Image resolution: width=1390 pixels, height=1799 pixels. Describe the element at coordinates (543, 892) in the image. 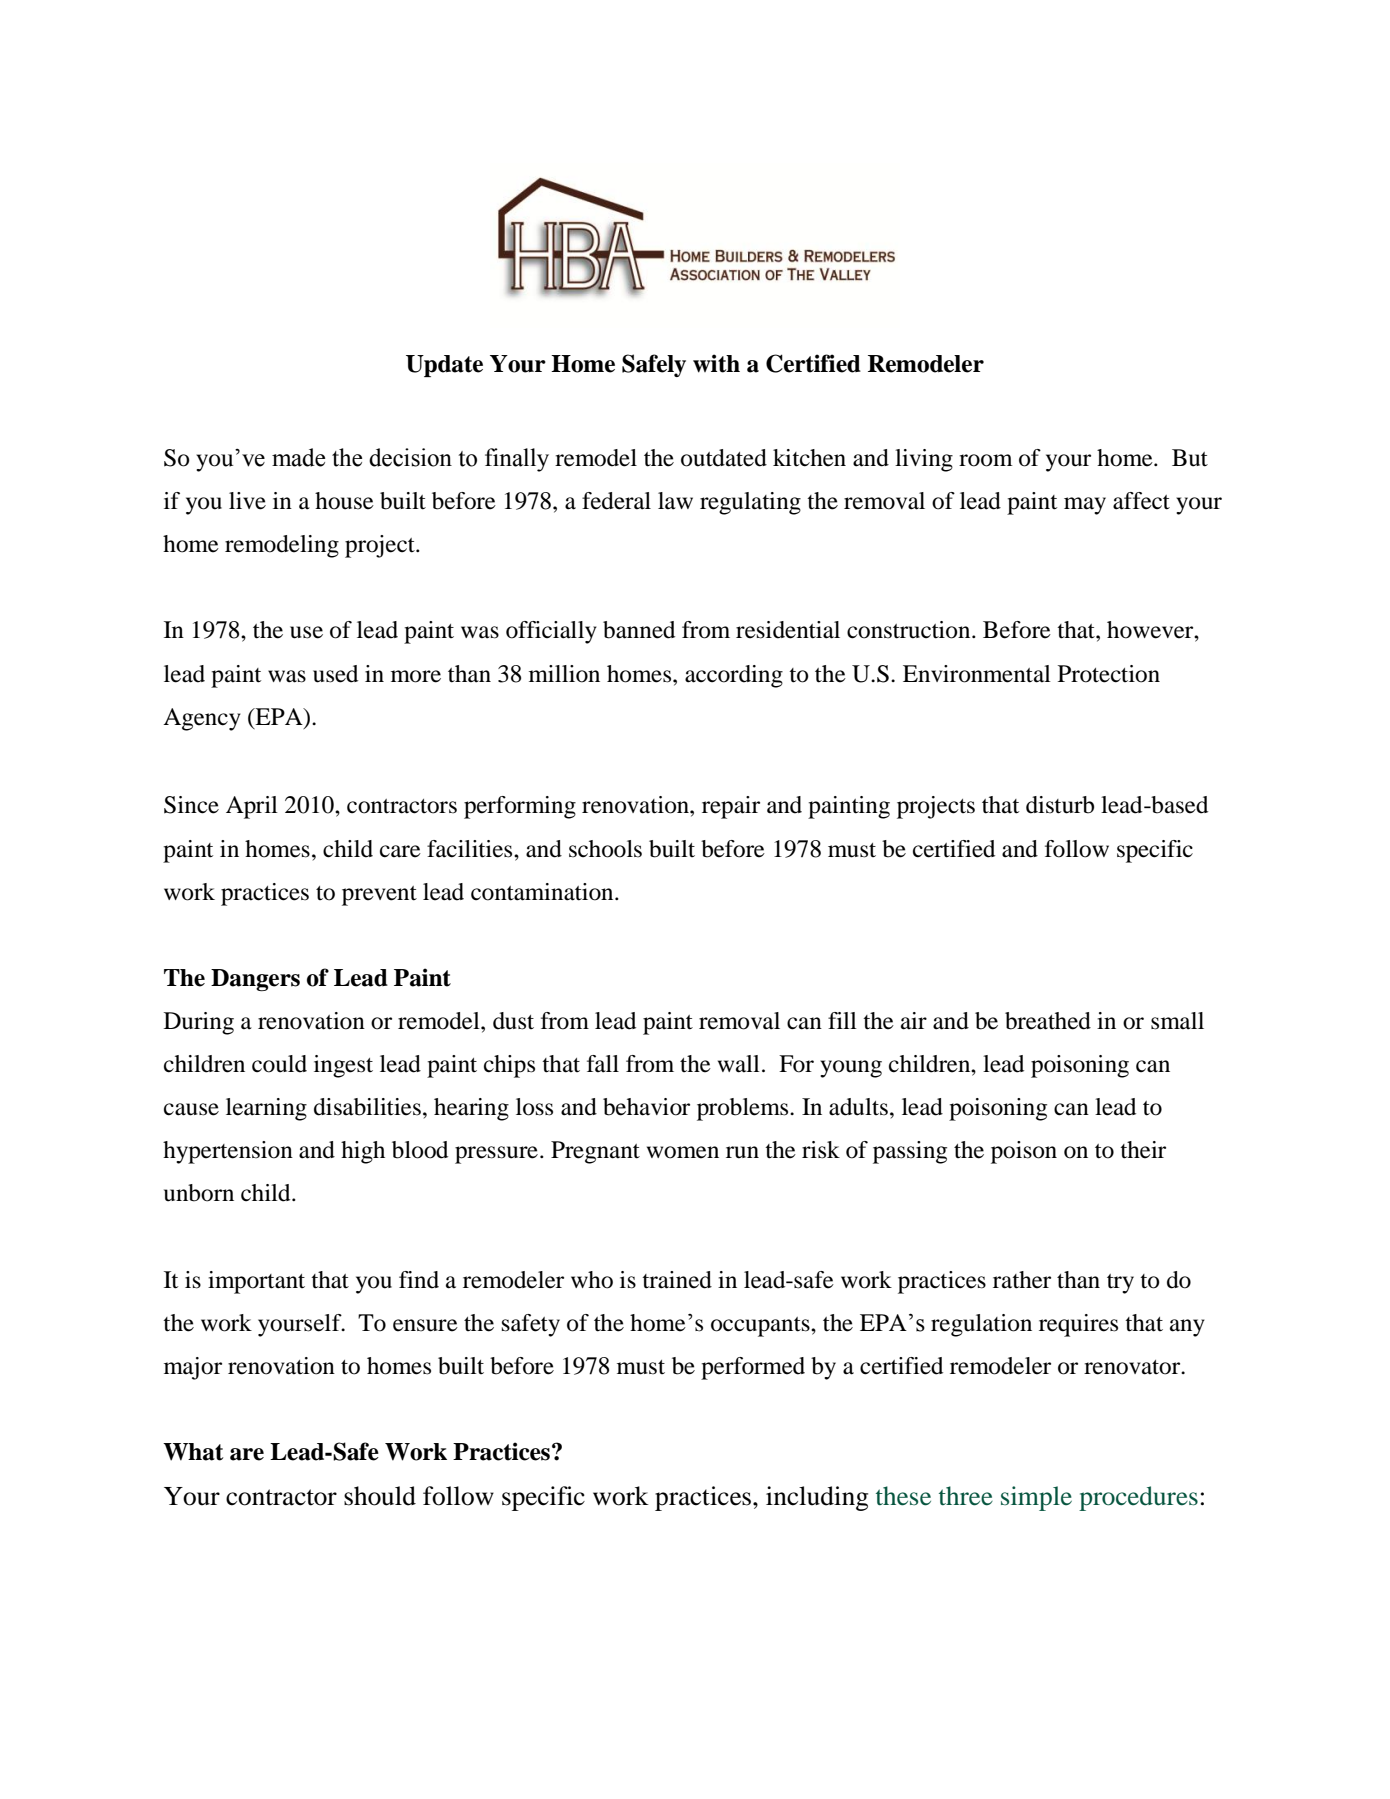

I see `contamination` at that location.
